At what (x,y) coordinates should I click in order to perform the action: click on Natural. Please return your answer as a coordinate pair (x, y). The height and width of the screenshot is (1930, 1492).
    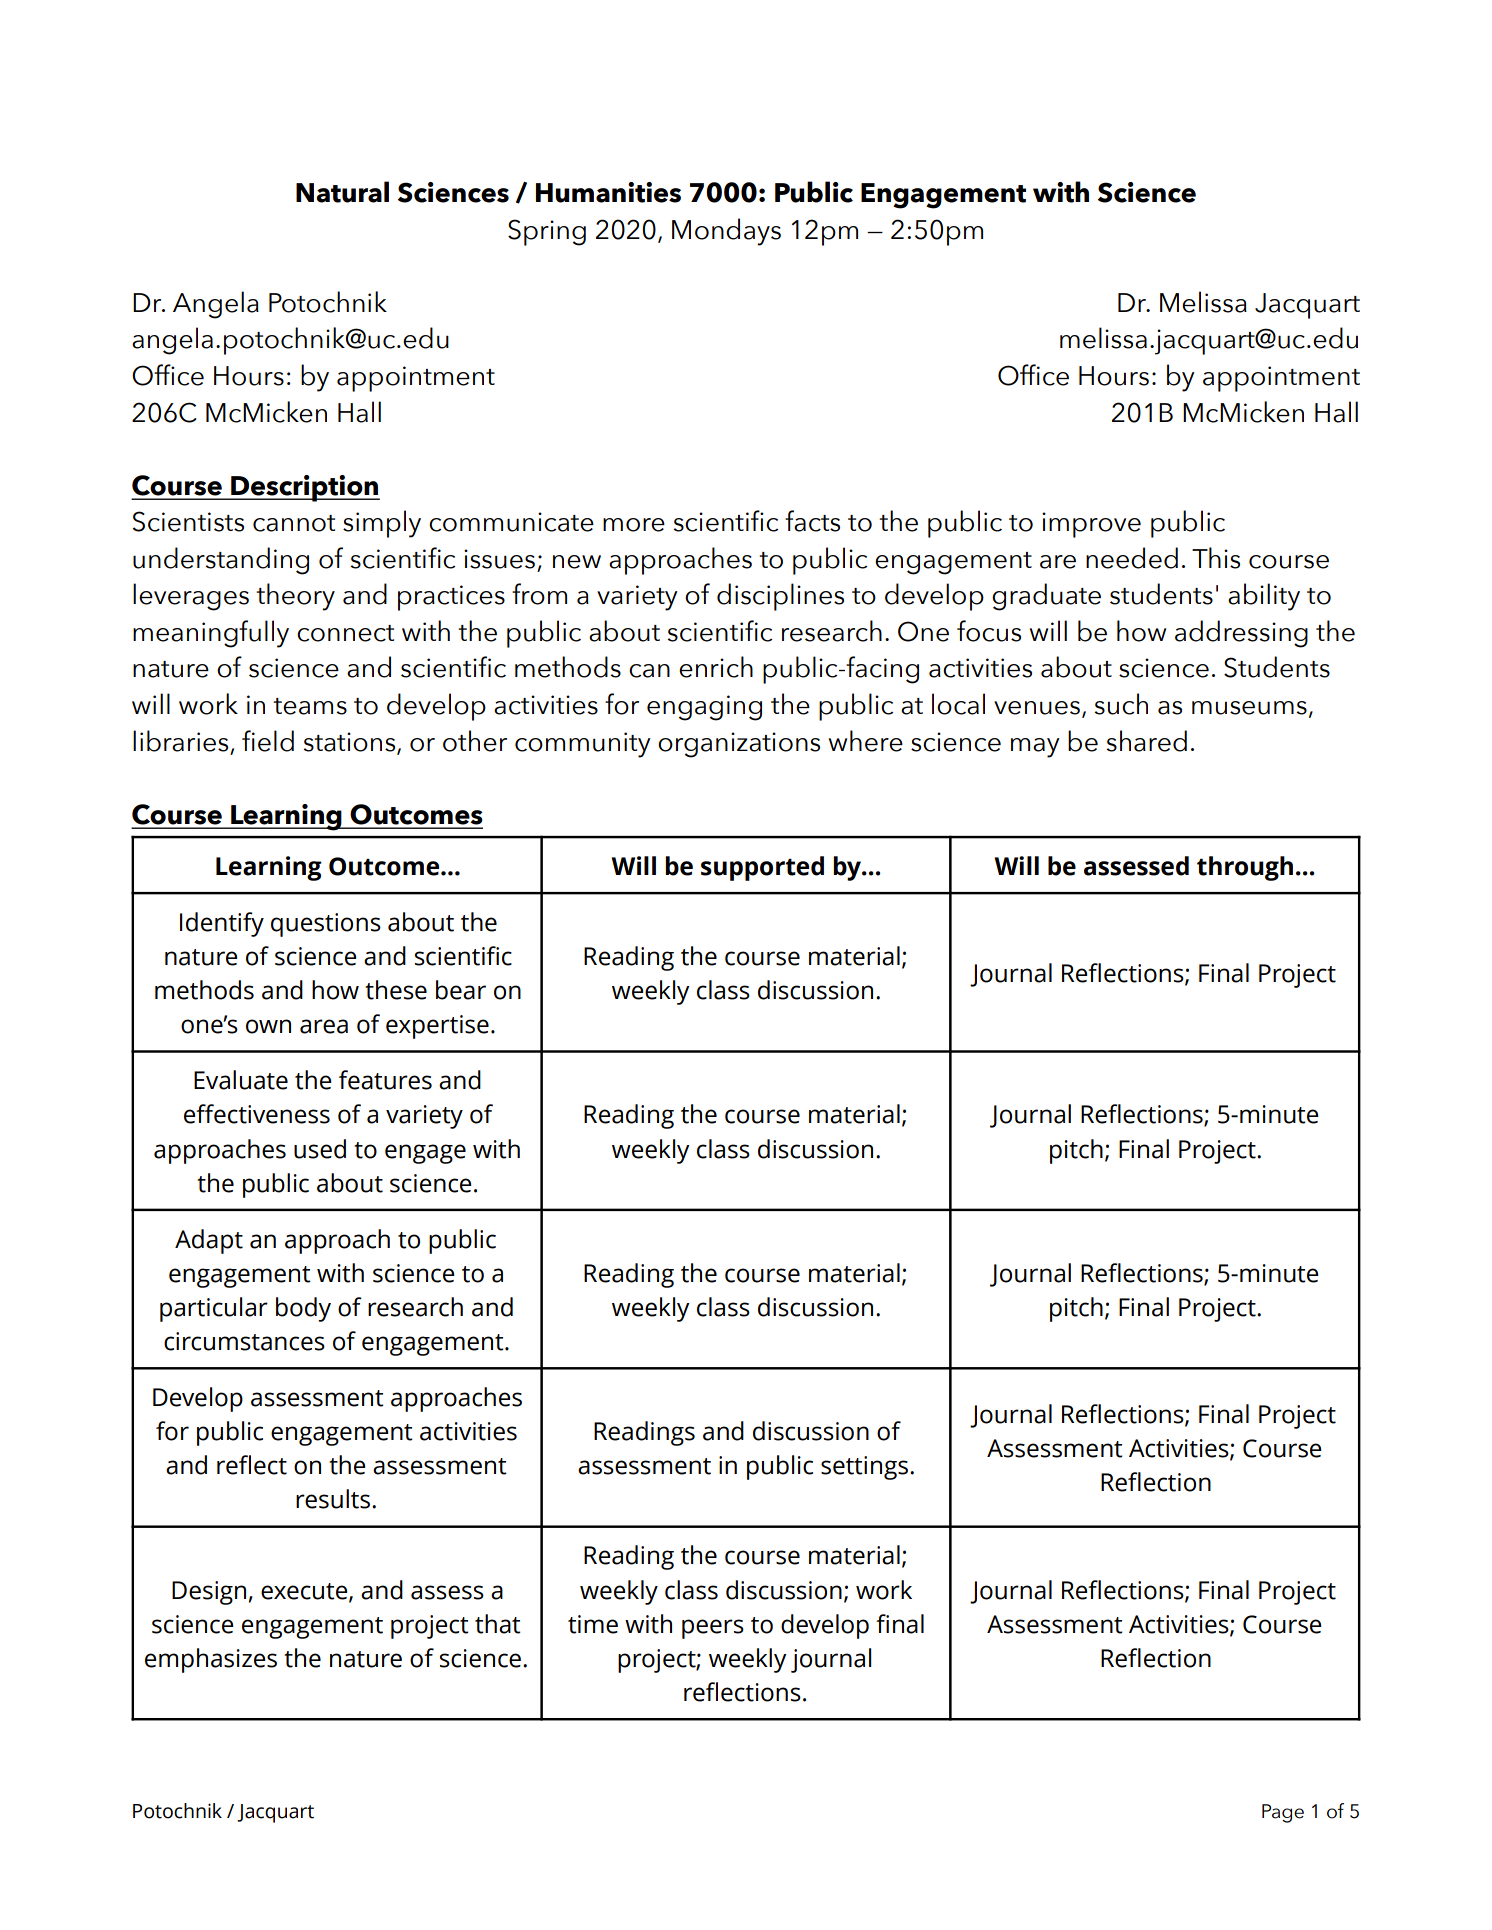
    Looking at the image, I should click on (342, 192).
